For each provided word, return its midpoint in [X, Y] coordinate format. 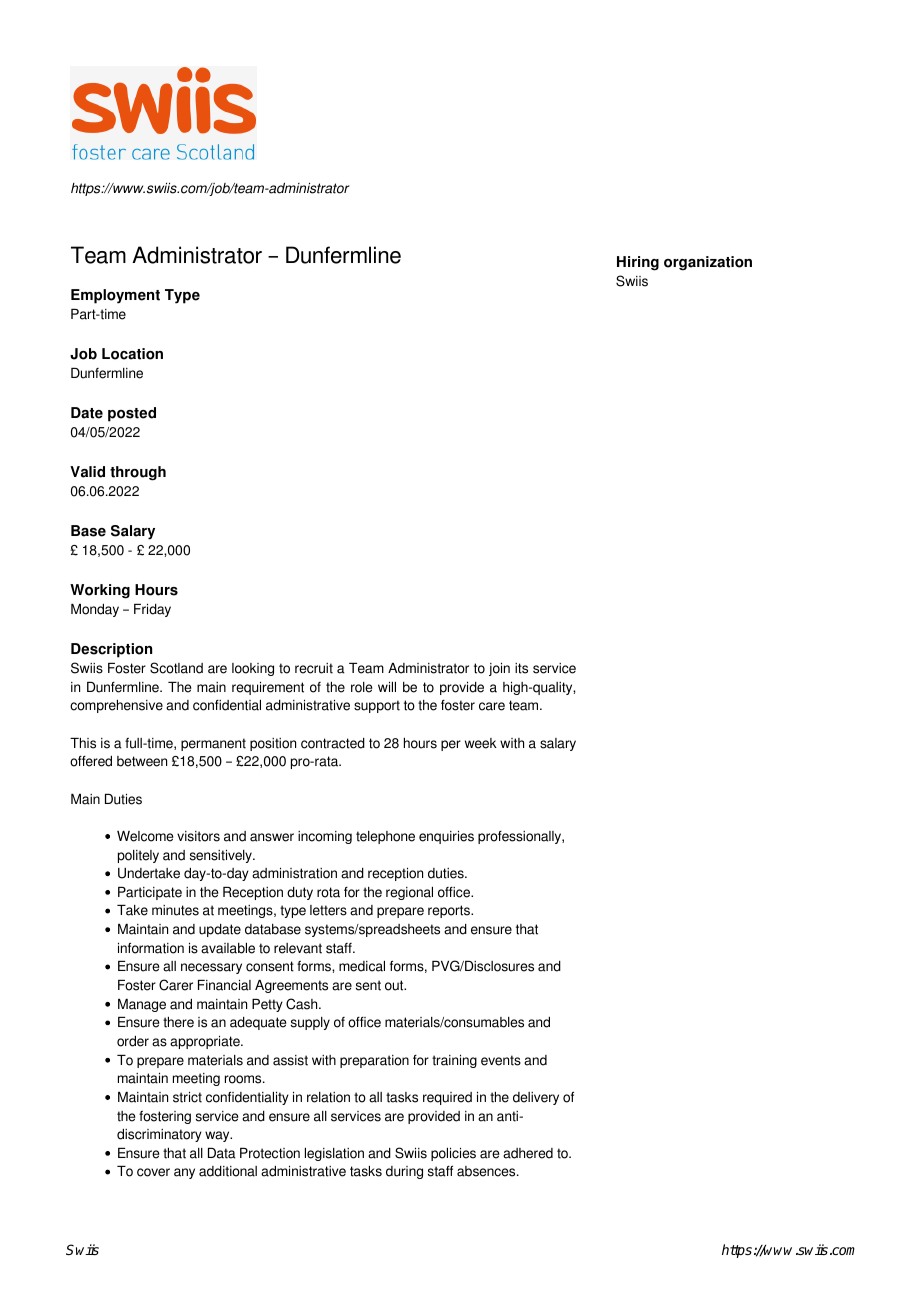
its [521, 668]
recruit [314, 668]
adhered [528, 1153]
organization [708, 263]
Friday [152, 610]
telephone [385, 837]
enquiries [446, 837]
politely [138, 856]
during [404, 1172]
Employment [115, 296]
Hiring [638, 263]
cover [153, 1172]
